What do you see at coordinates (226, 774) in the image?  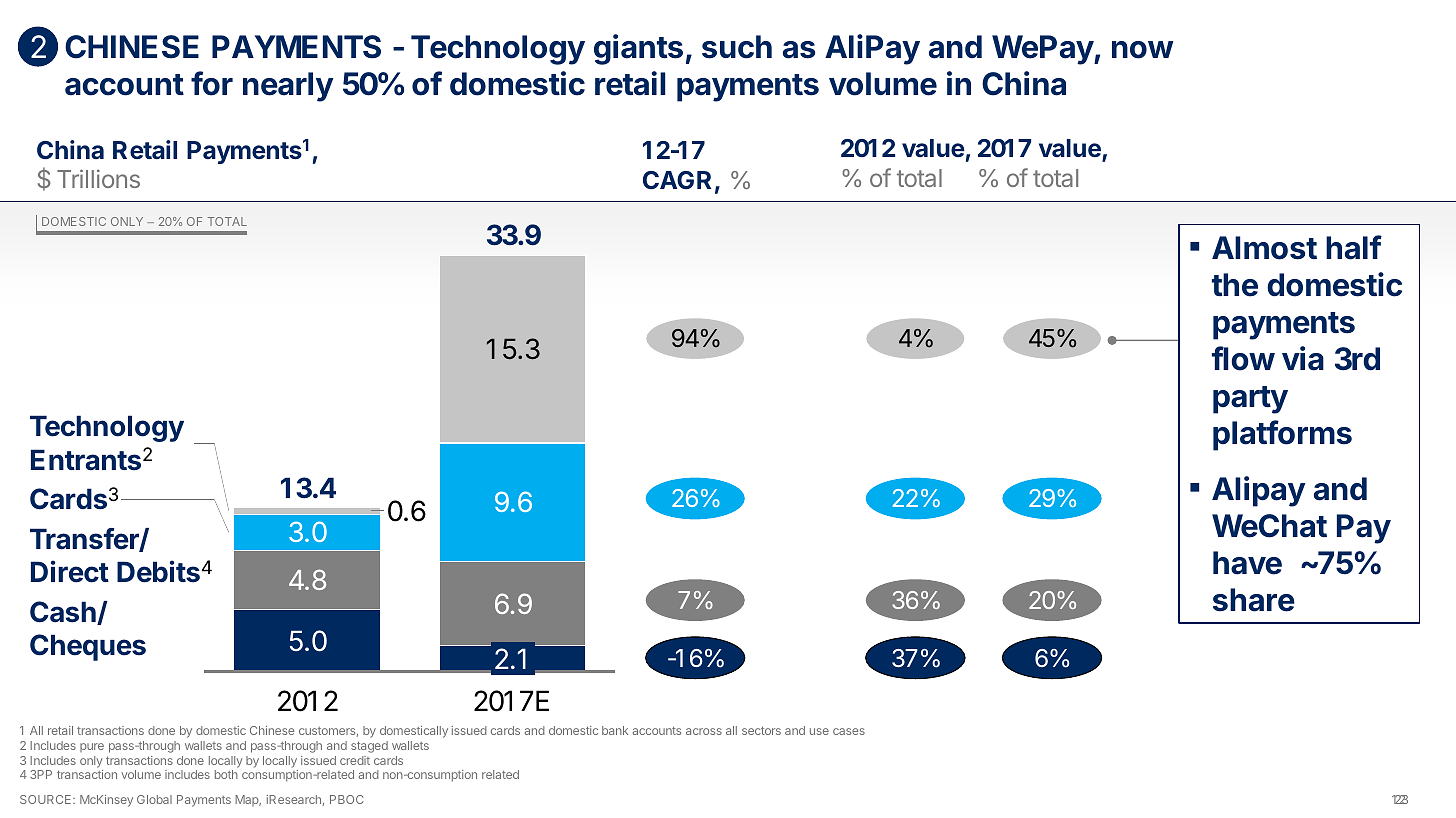 I see `both` at bounding box center [226, 774].
